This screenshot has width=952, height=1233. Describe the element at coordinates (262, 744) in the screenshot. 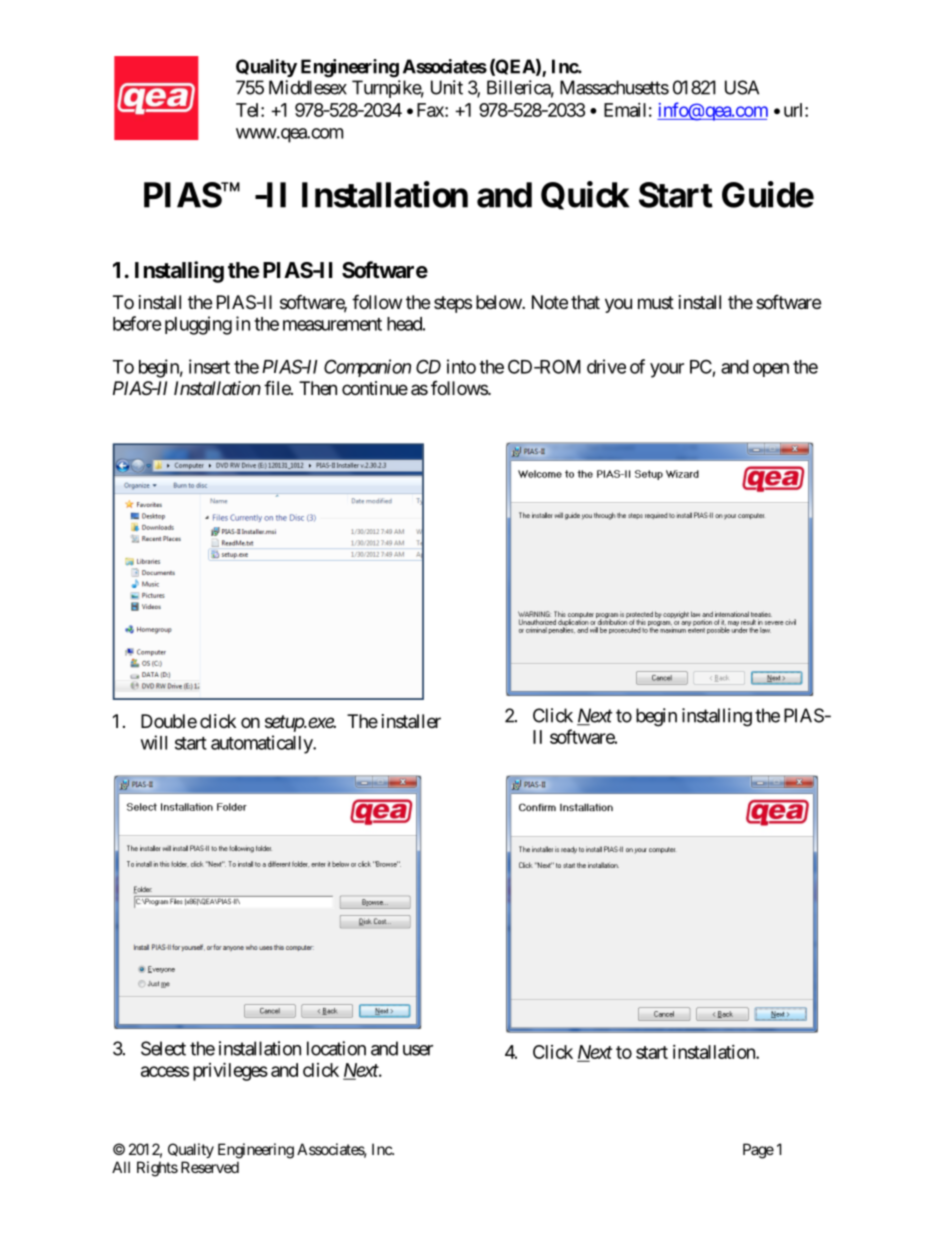

I see `automatically` at that location.
